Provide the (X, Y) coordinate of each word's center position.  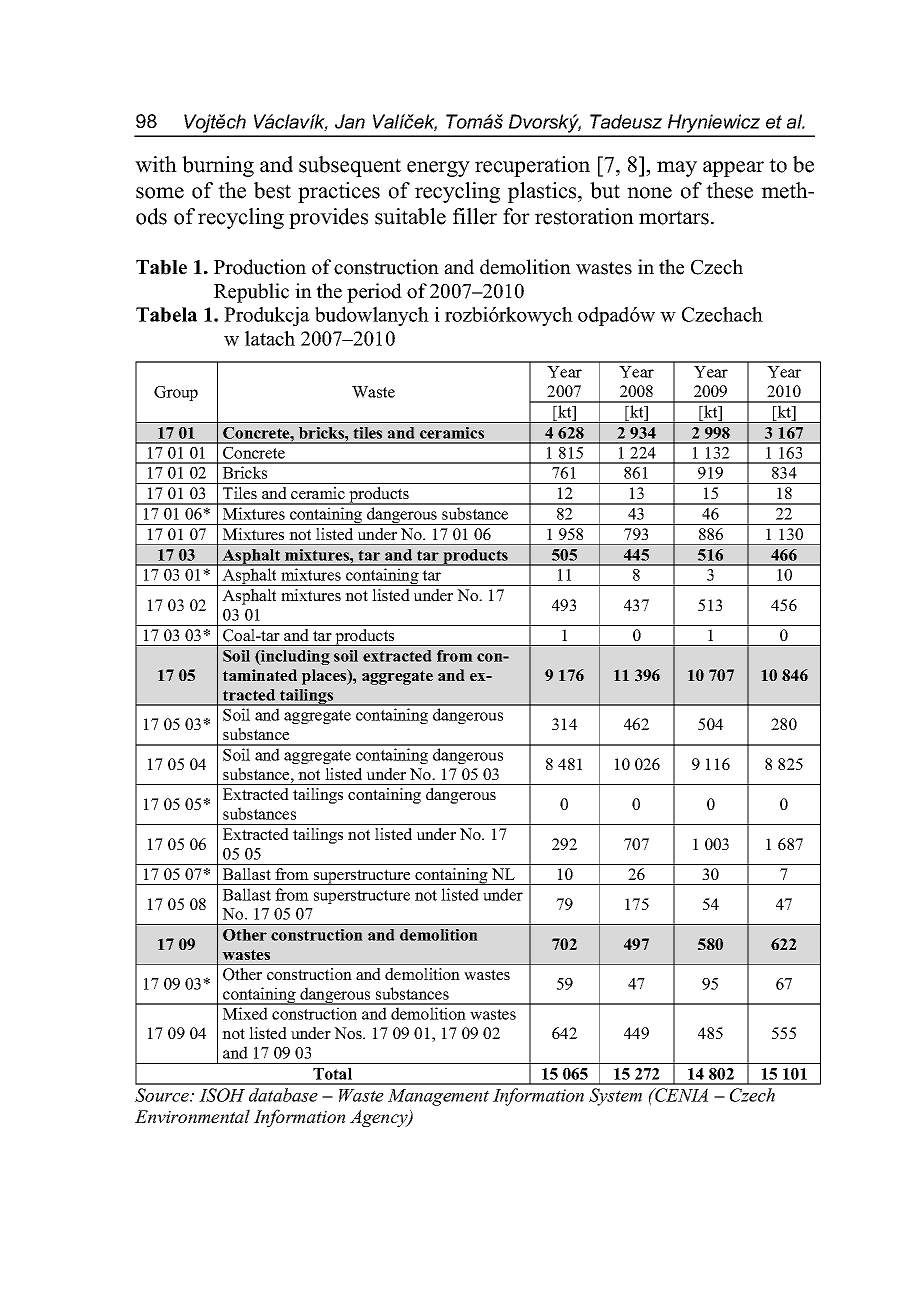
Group (176, 393)
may (677, 169)
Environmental (192, 1116)
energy (438, 169)
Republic (251, 293)
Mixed (245, 1013)
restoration (584, 216)
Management (438, 1097)
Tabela (166, 314)
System (615, 1097)
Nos (349, 1033)
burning (218, 166)
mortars (674, 217)
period (374, 293)
